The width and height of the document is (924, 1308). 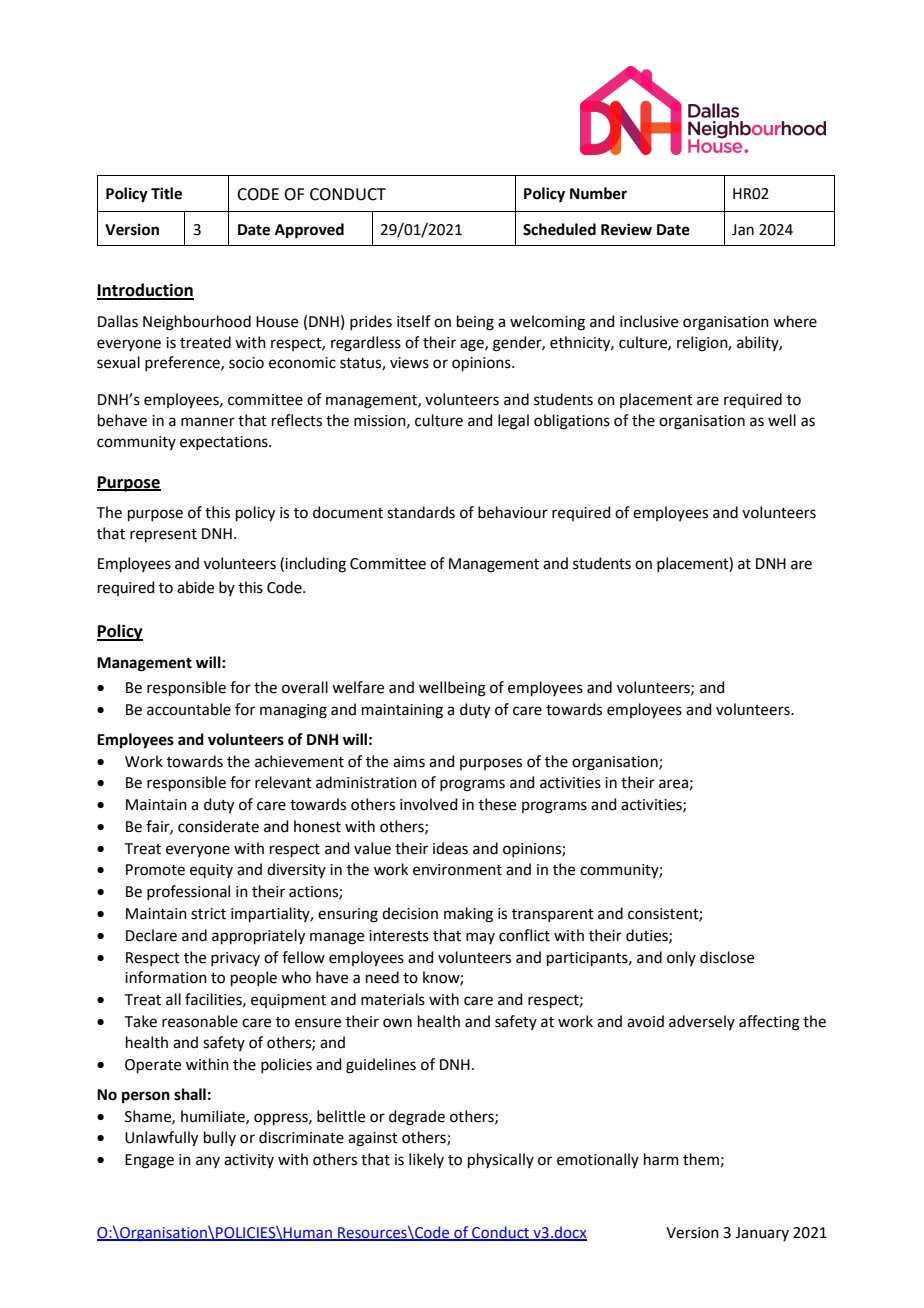 I want to click on Scheduled, so click(x=559, y=229).
